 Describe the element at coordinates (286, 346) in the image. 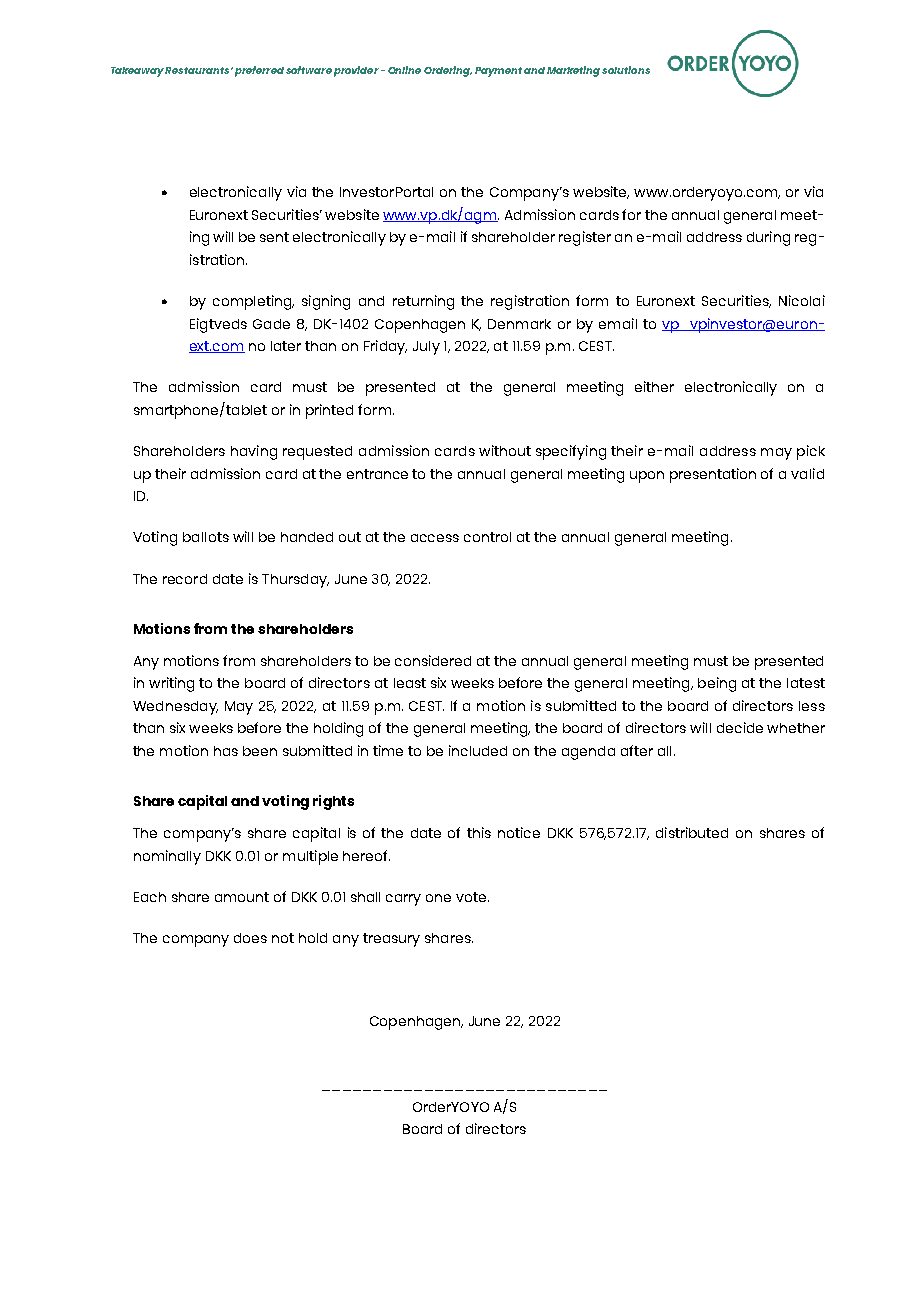

I see `later` at that location.
